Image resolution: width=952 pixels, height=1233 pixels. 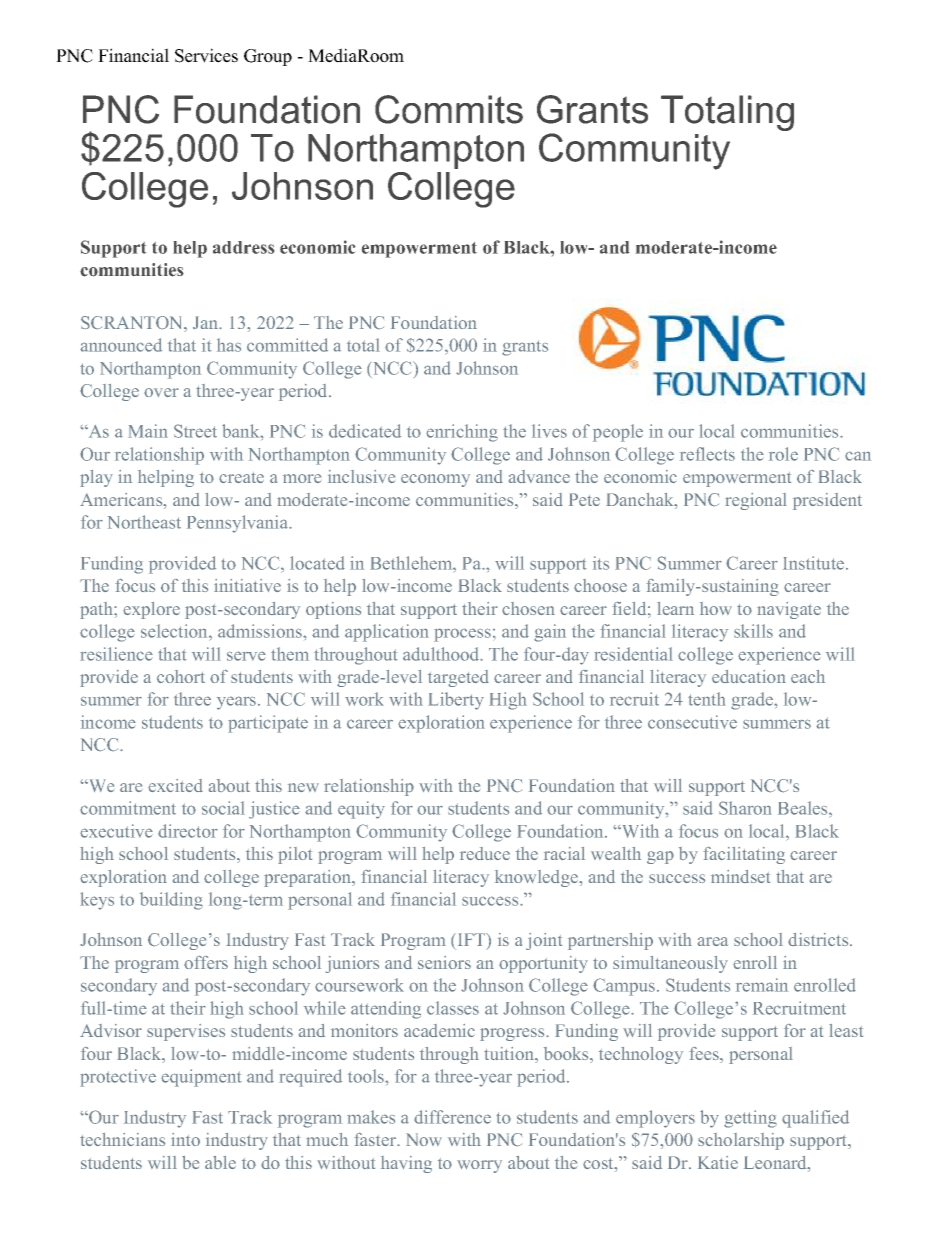 I want to click on selection, so click(x=175, y=631).
